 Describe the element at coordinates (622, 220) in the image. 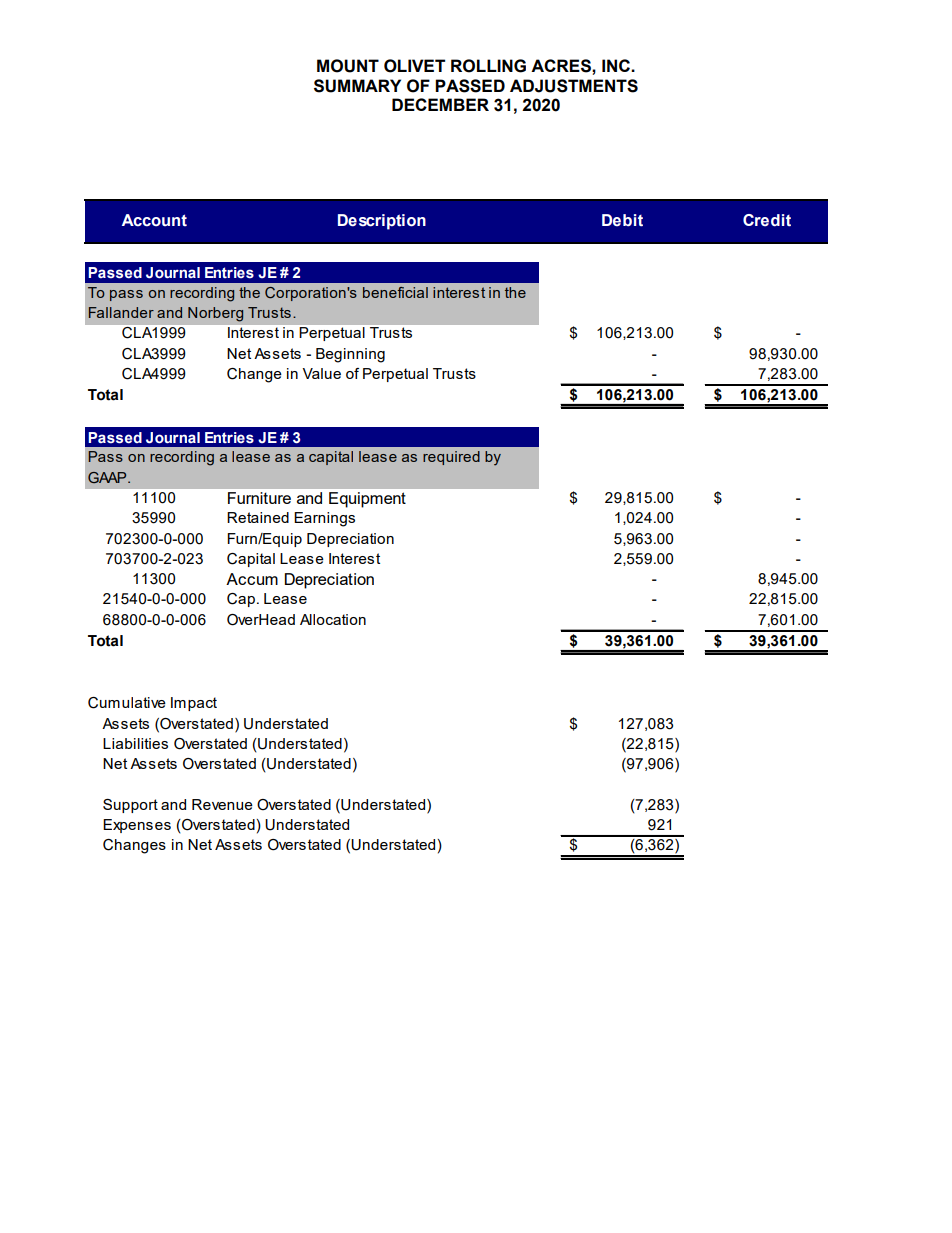

I see `Debit` at that location.
